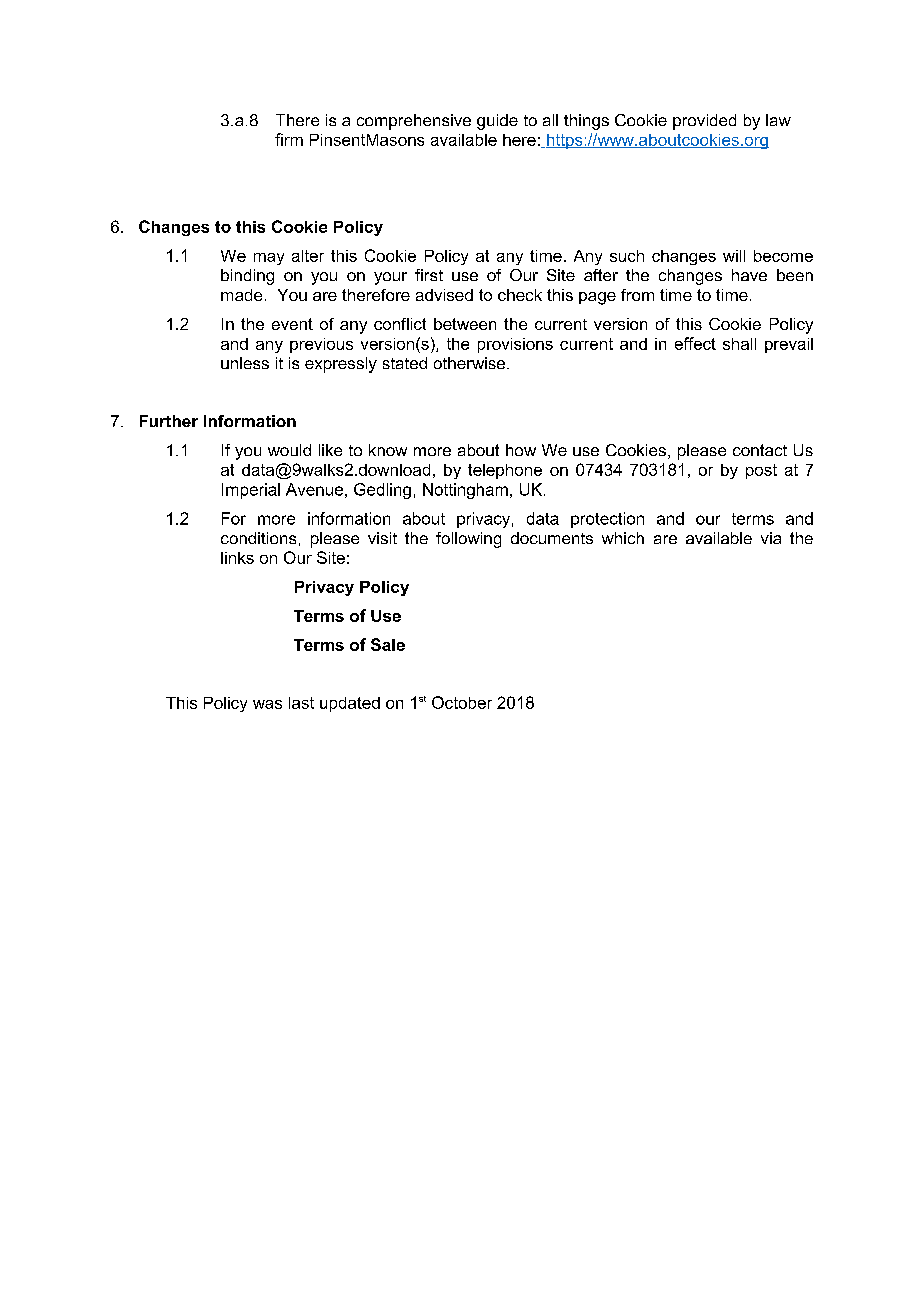 The height and width of the page is (1308, 924). I want to click on guide, so click(497, 122).
